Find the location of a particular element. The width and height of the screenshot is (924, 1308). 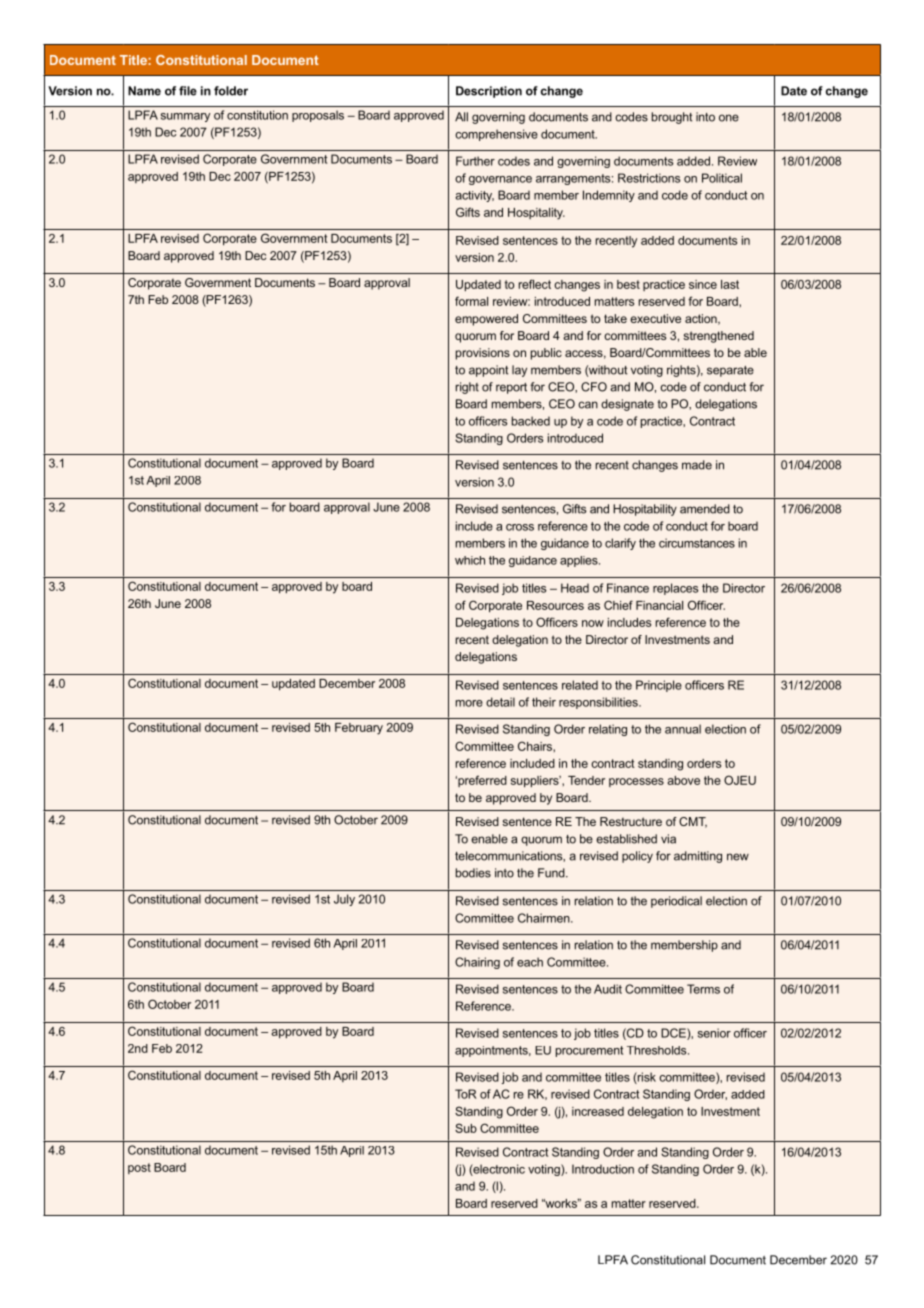

post is located at coordinates (139, 1168).
